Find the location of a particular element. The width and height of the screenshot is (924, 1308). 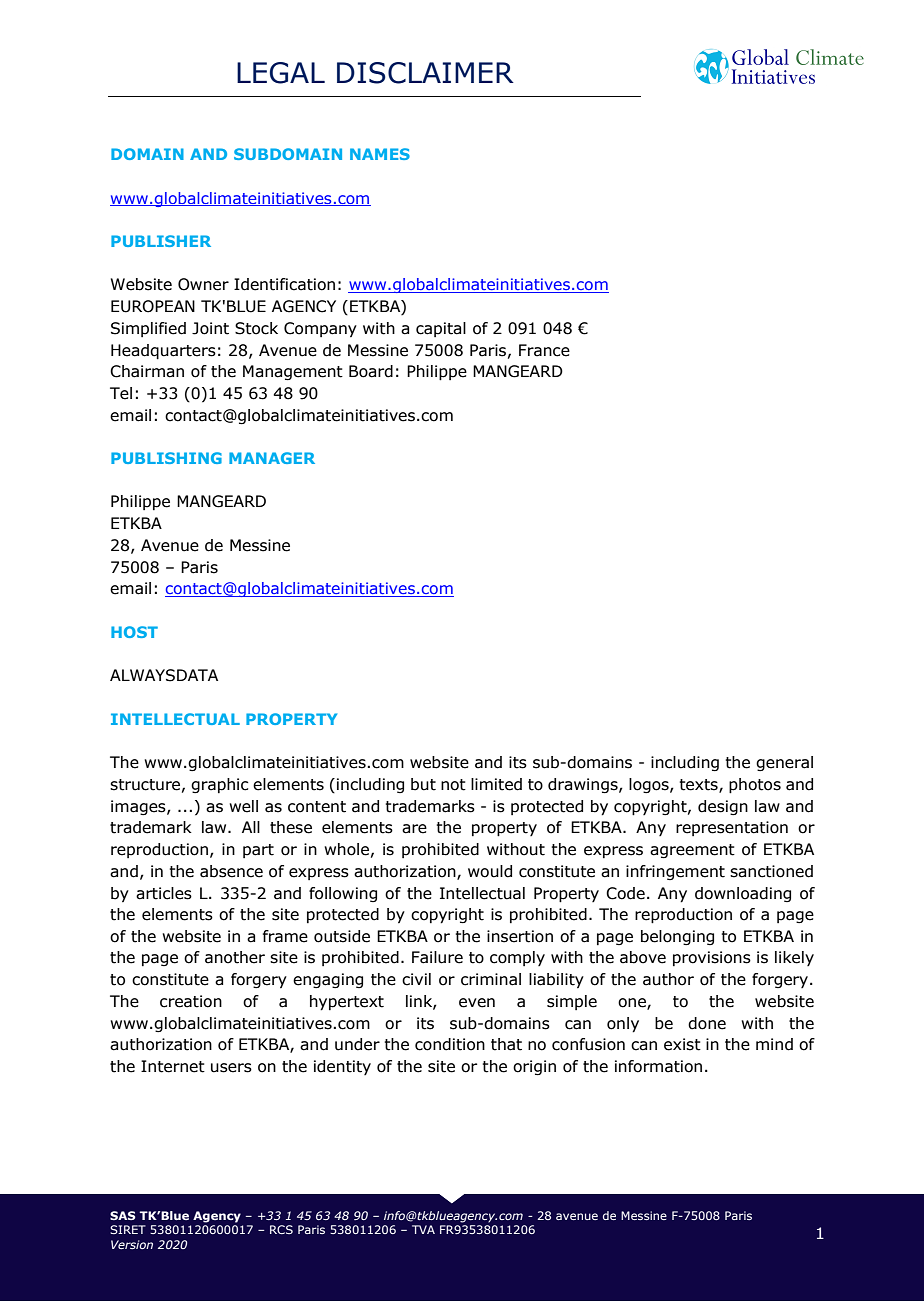

DISCLAIMER is located at coordinates (425, 73).
